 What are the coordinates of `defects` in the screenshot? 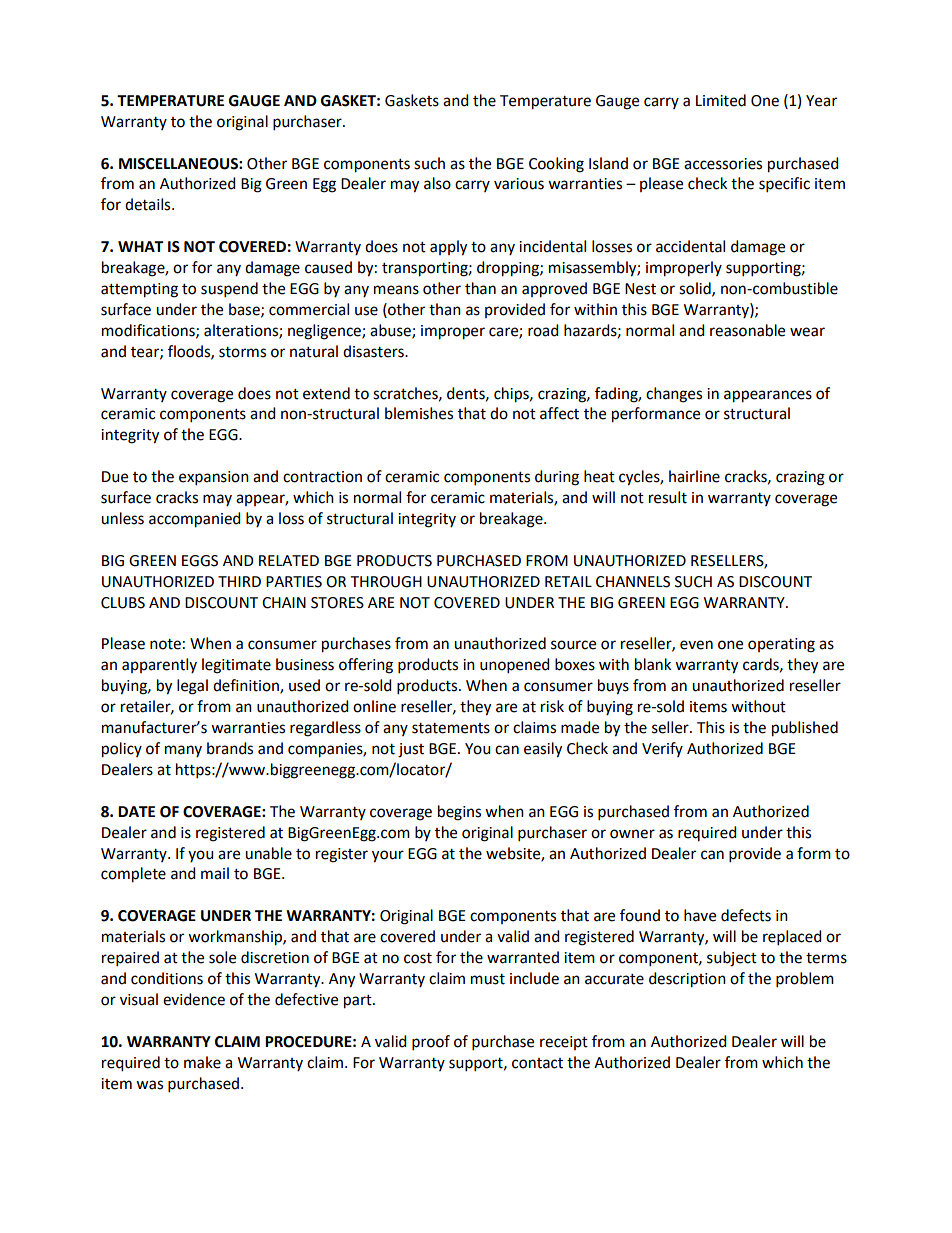 It's located at (746, 915).
